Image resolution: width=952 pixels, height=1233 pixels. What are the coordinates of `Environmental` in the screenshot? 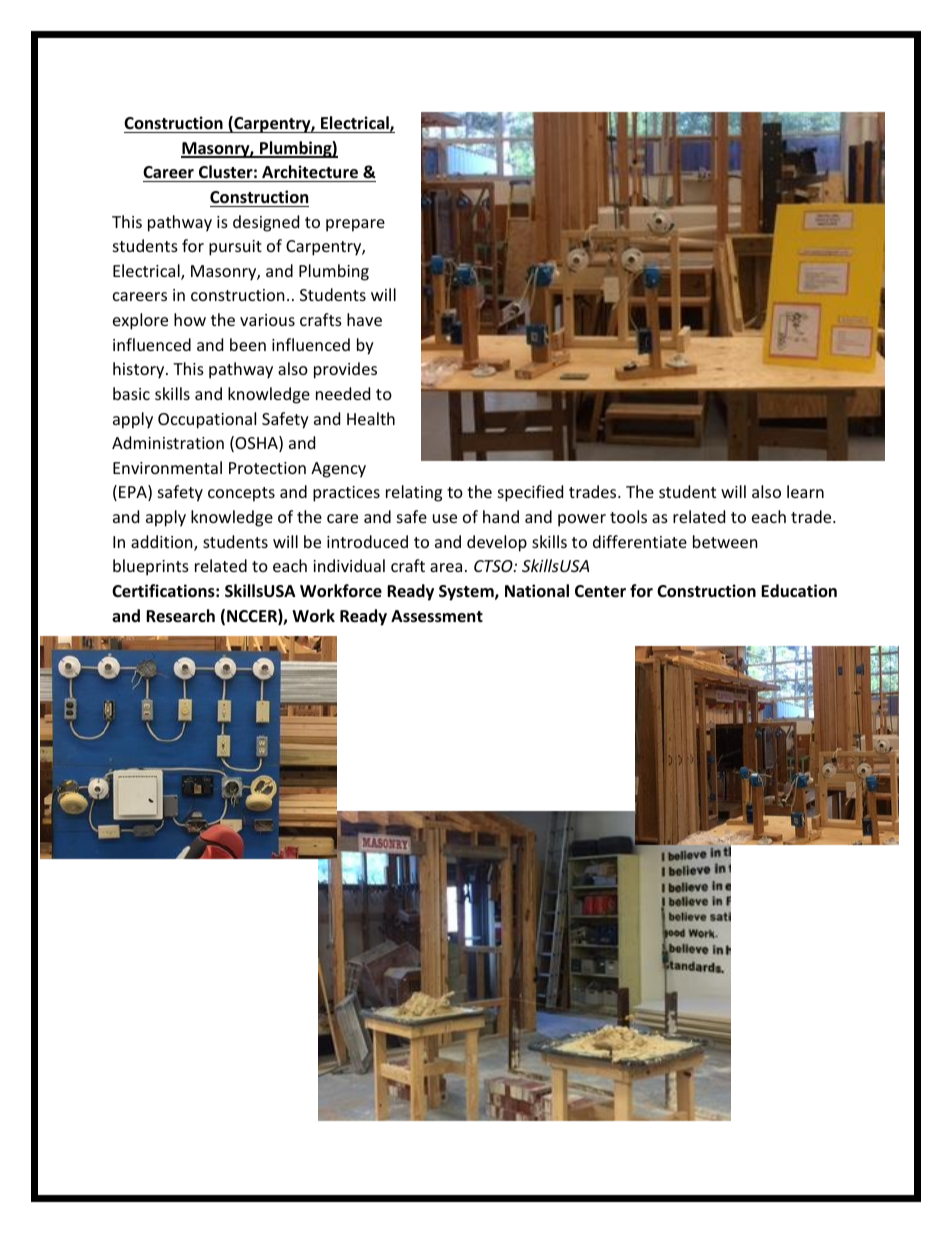 It's located at (167, 467).
